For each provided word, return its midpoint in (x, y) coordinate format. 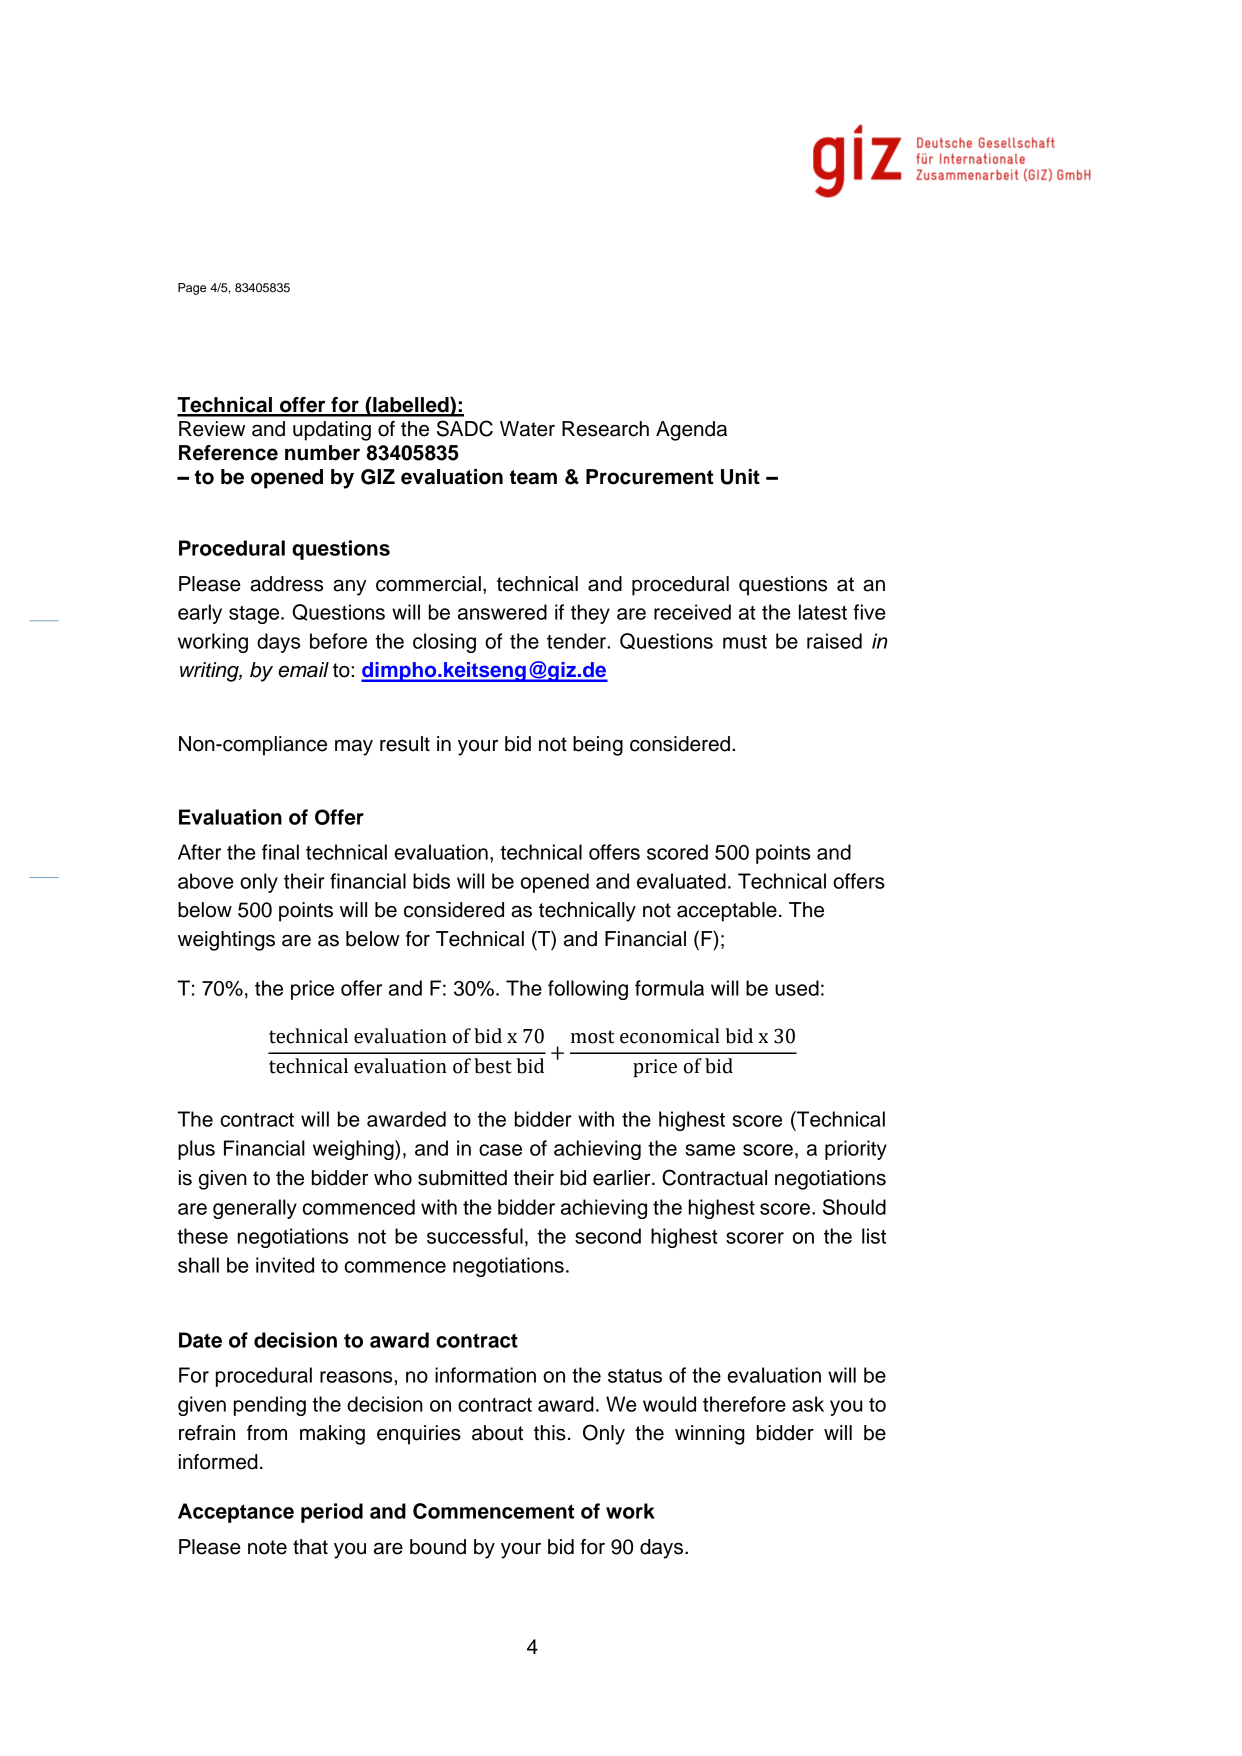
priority (856, 1150)
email (303, 670)
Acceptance (236, 1513)
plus (196, 1150)
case (500, 1150)
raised (834, 641)
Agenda (691, 431)
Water (527, 429)
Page (192, 289)
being (598, 746)
